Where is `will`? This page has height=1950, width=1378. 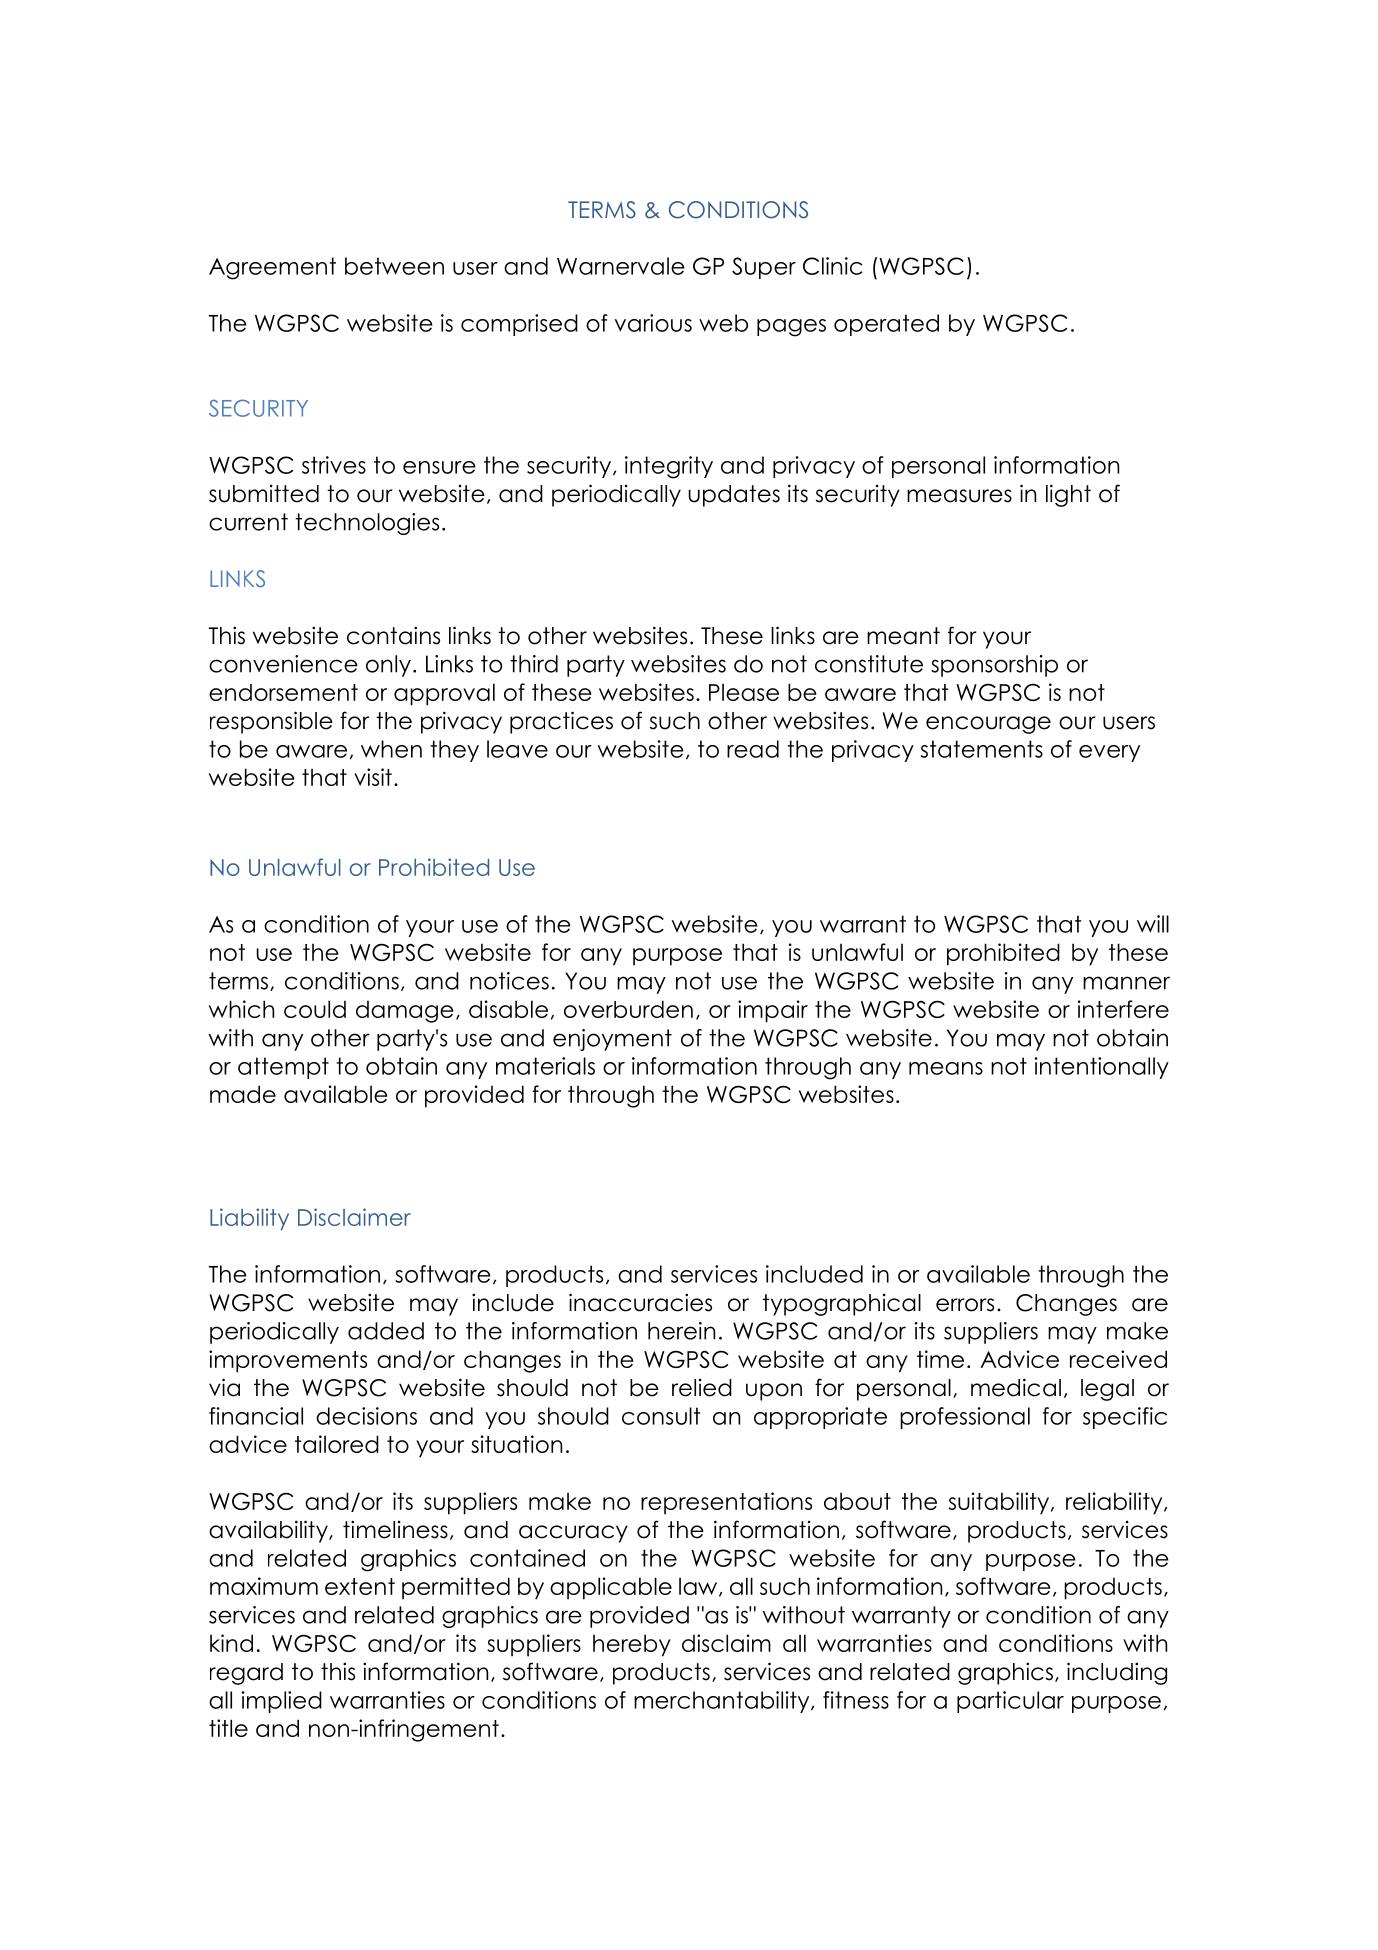
will is located at coordinates (1153, 924).
